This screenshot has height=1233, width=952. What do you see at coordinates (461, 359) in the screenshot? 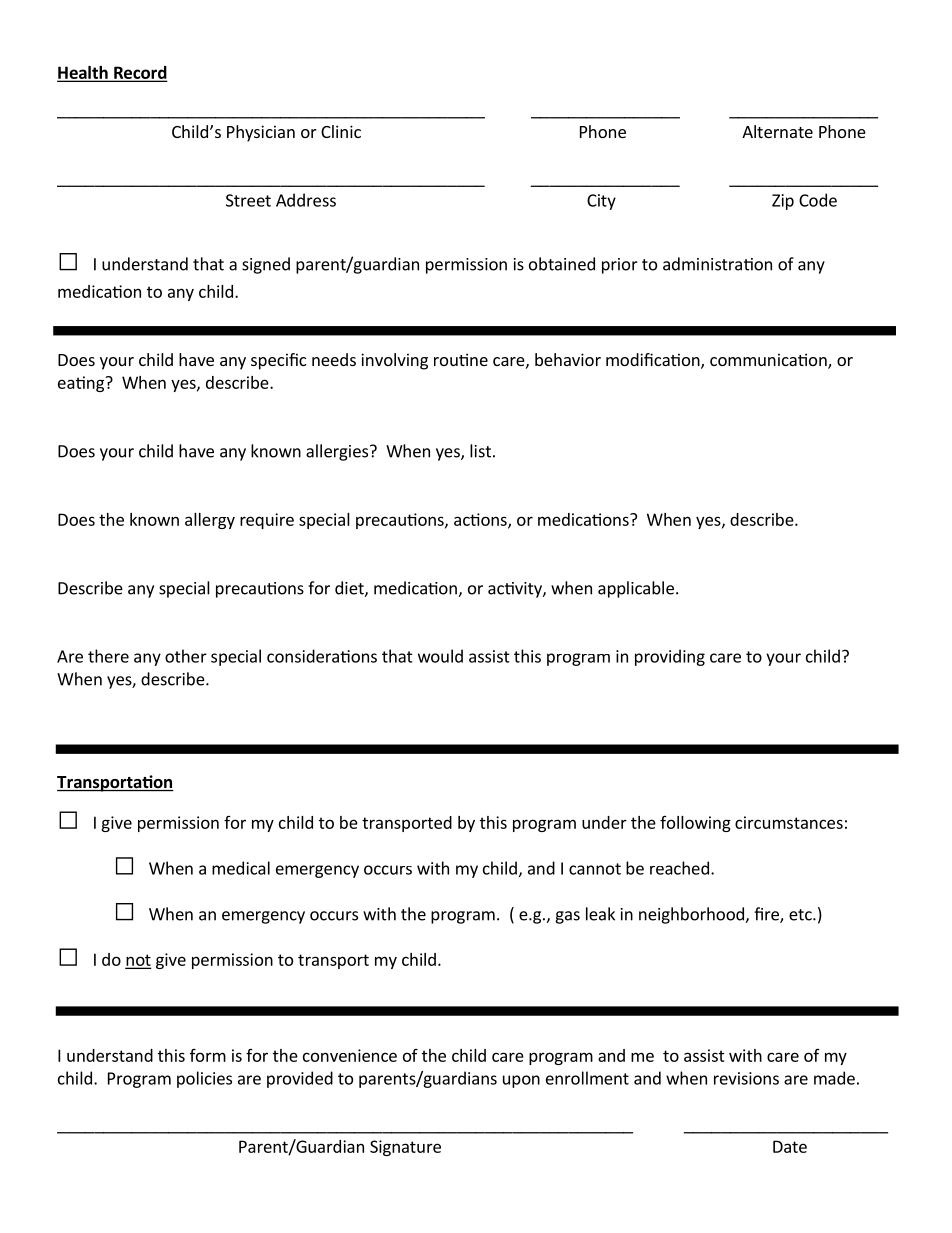
I see `routine` at bounding box center [461, 359].
